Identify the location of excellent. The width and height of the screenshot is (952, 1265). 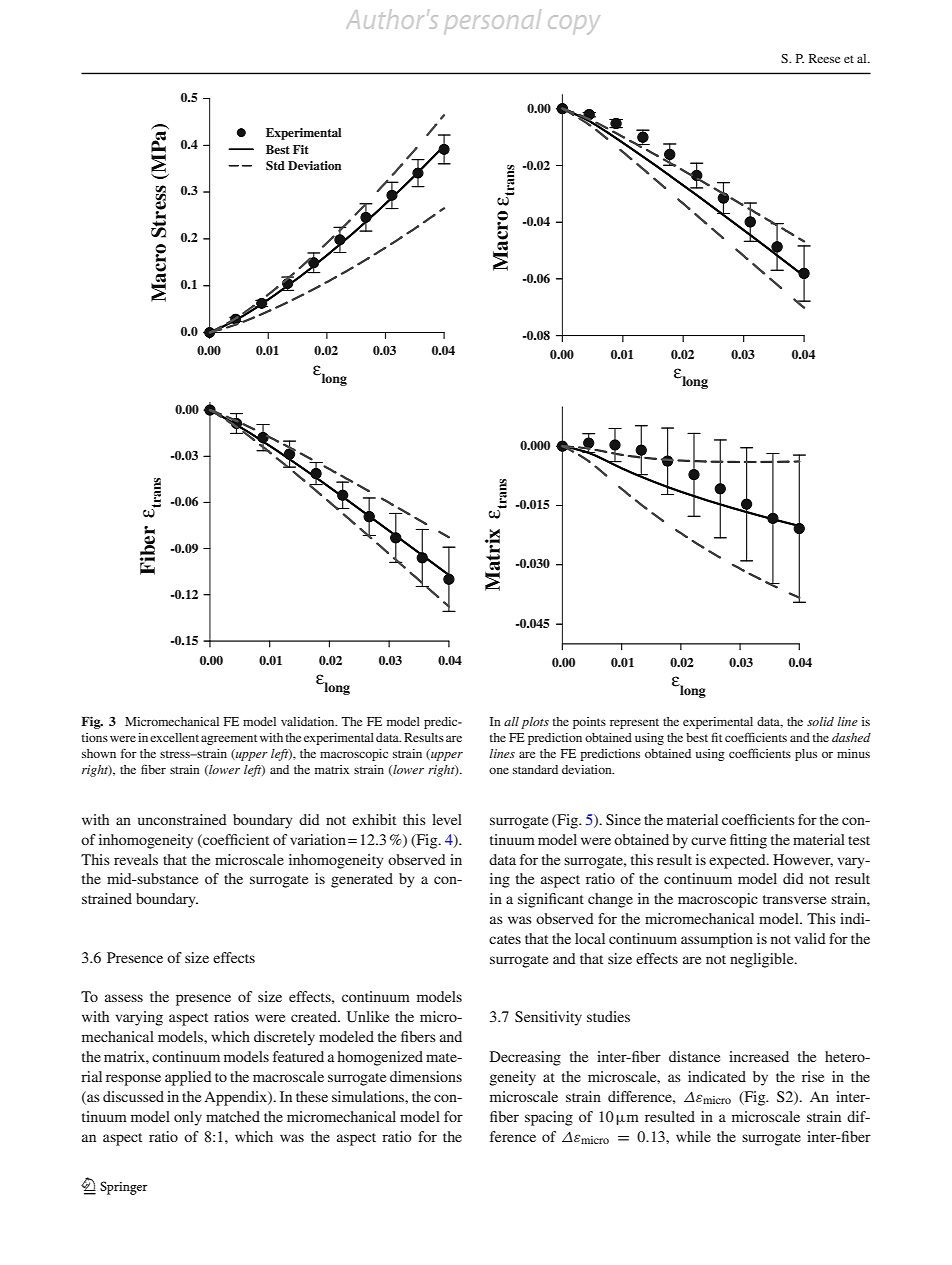
(174, 737).
